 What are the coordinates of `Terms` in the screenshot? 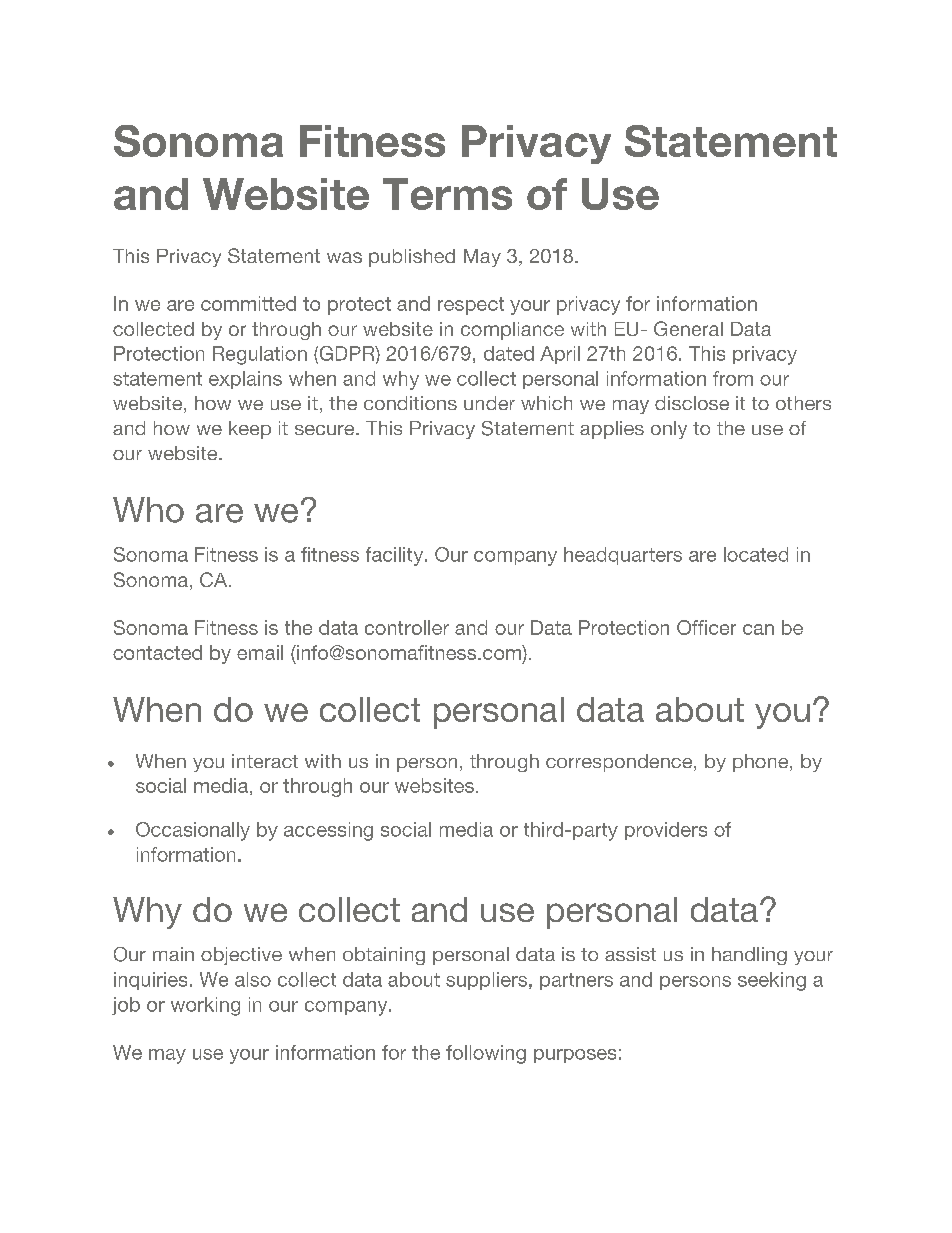 It's located at (447, 194).
